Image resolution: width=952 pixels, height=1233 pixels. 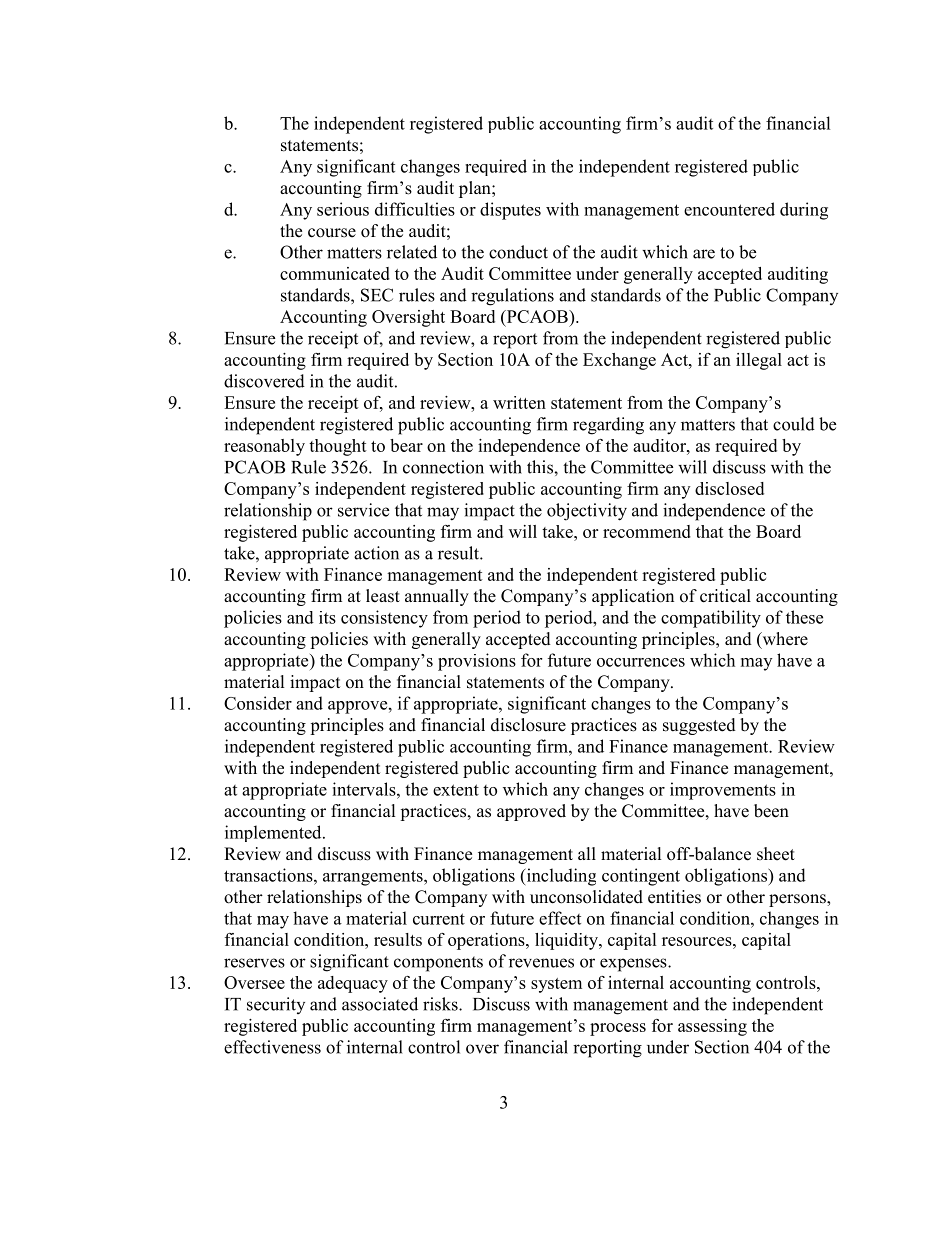 I want to click on assessing, so click(x=712, y=1027).
